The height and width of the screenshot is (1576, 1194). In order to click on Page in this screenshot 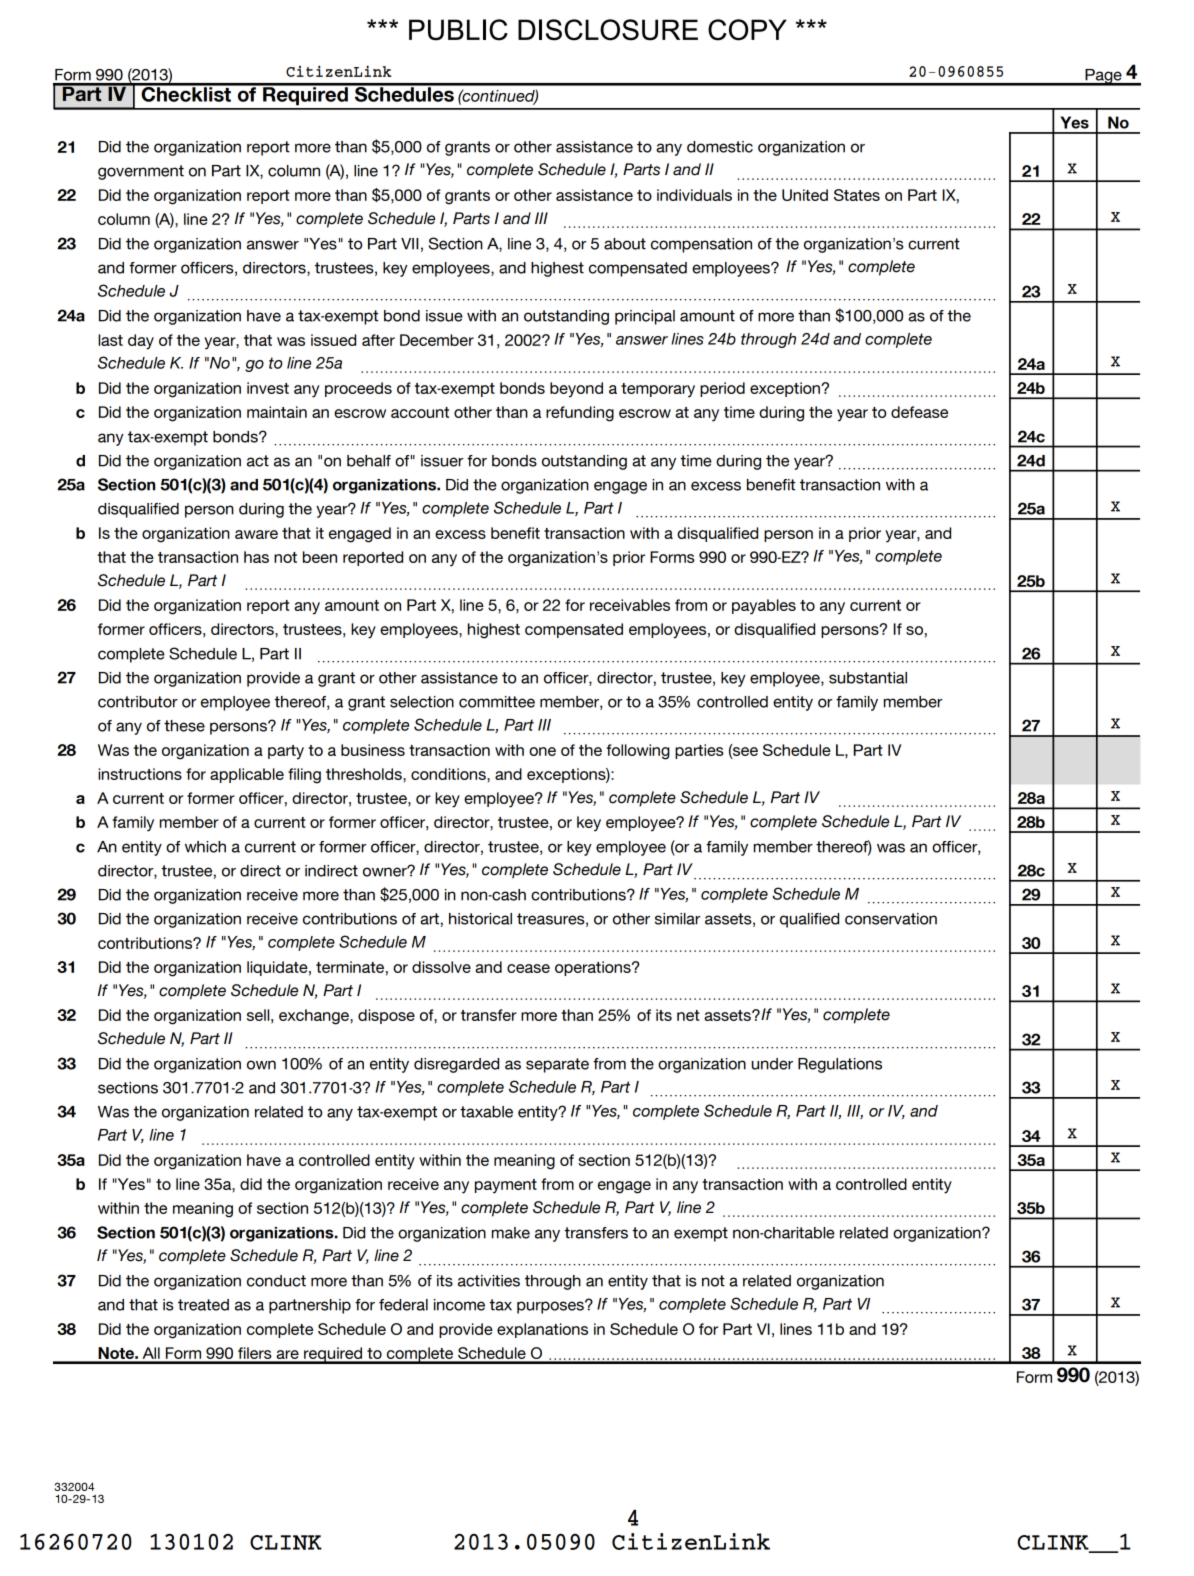, I will do `click(1103, 77)`.
